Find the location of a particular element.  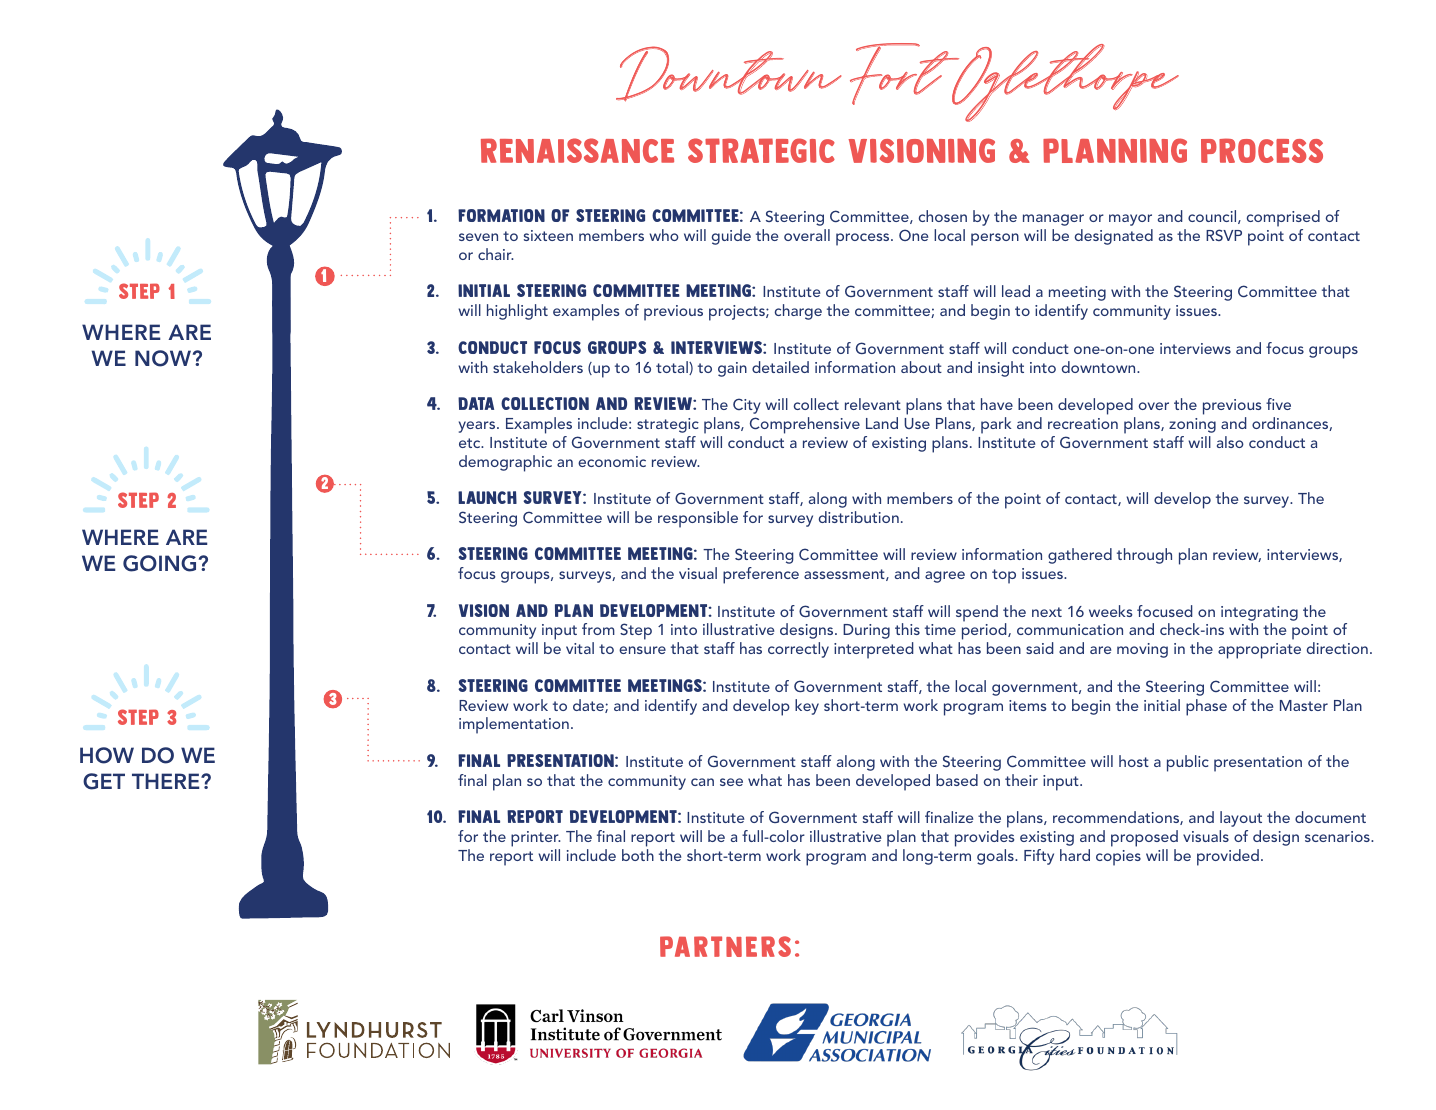

gain is located at coordinates (732, 369).
